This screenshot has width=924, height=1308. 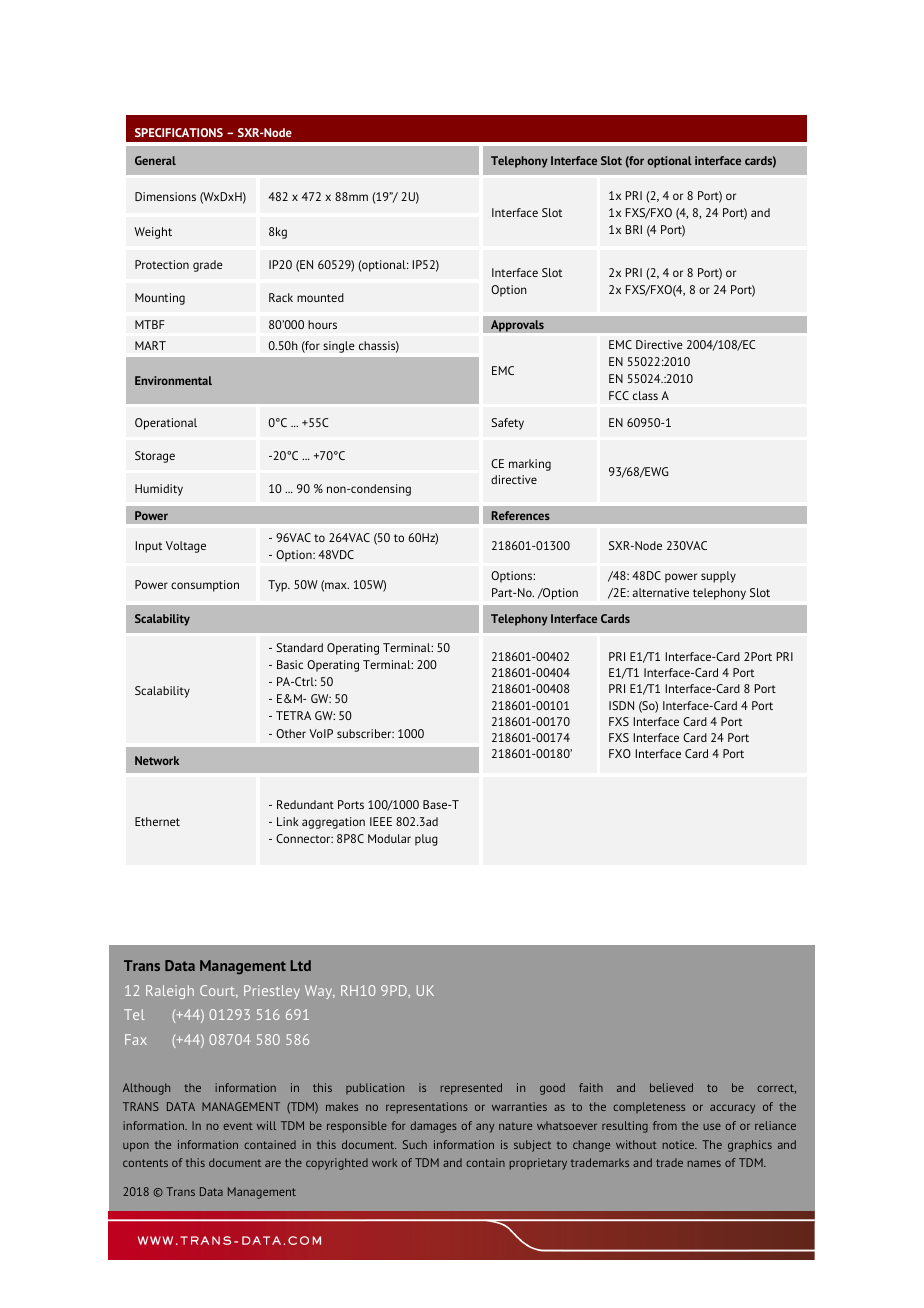 What do you see at coordinates (634, 229) in the screenshot?
I see `BRI` at bounding box center [634, 229].
